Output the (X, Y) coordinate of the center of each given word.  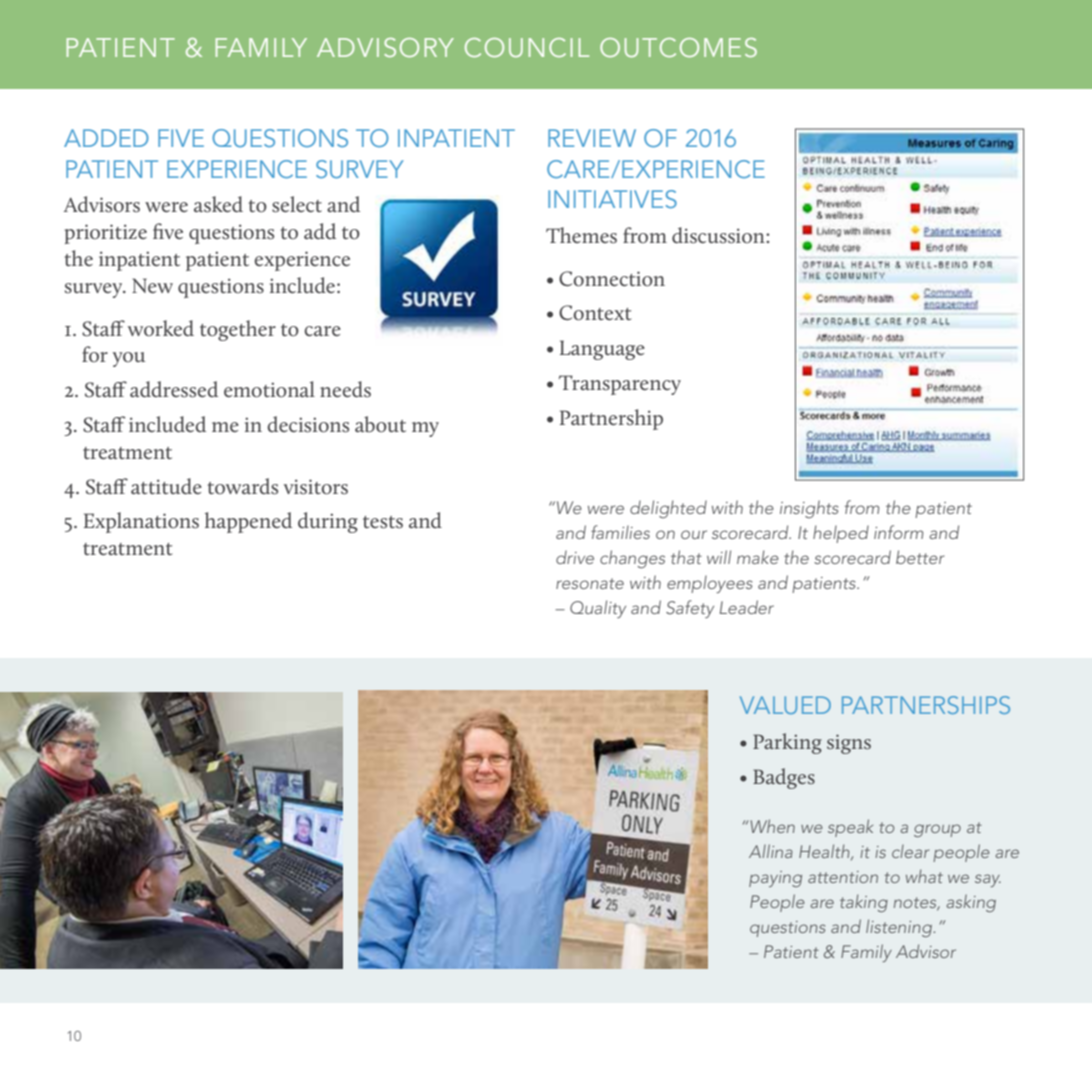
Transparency (620, 385)
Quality (598, 609)
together (238, 330)
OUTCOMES (678, 48)
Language (602, 350)
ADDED (106, 138)
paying (775, 879)
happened (248, 522)
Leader (747, 607)
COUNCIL (527, 48)
